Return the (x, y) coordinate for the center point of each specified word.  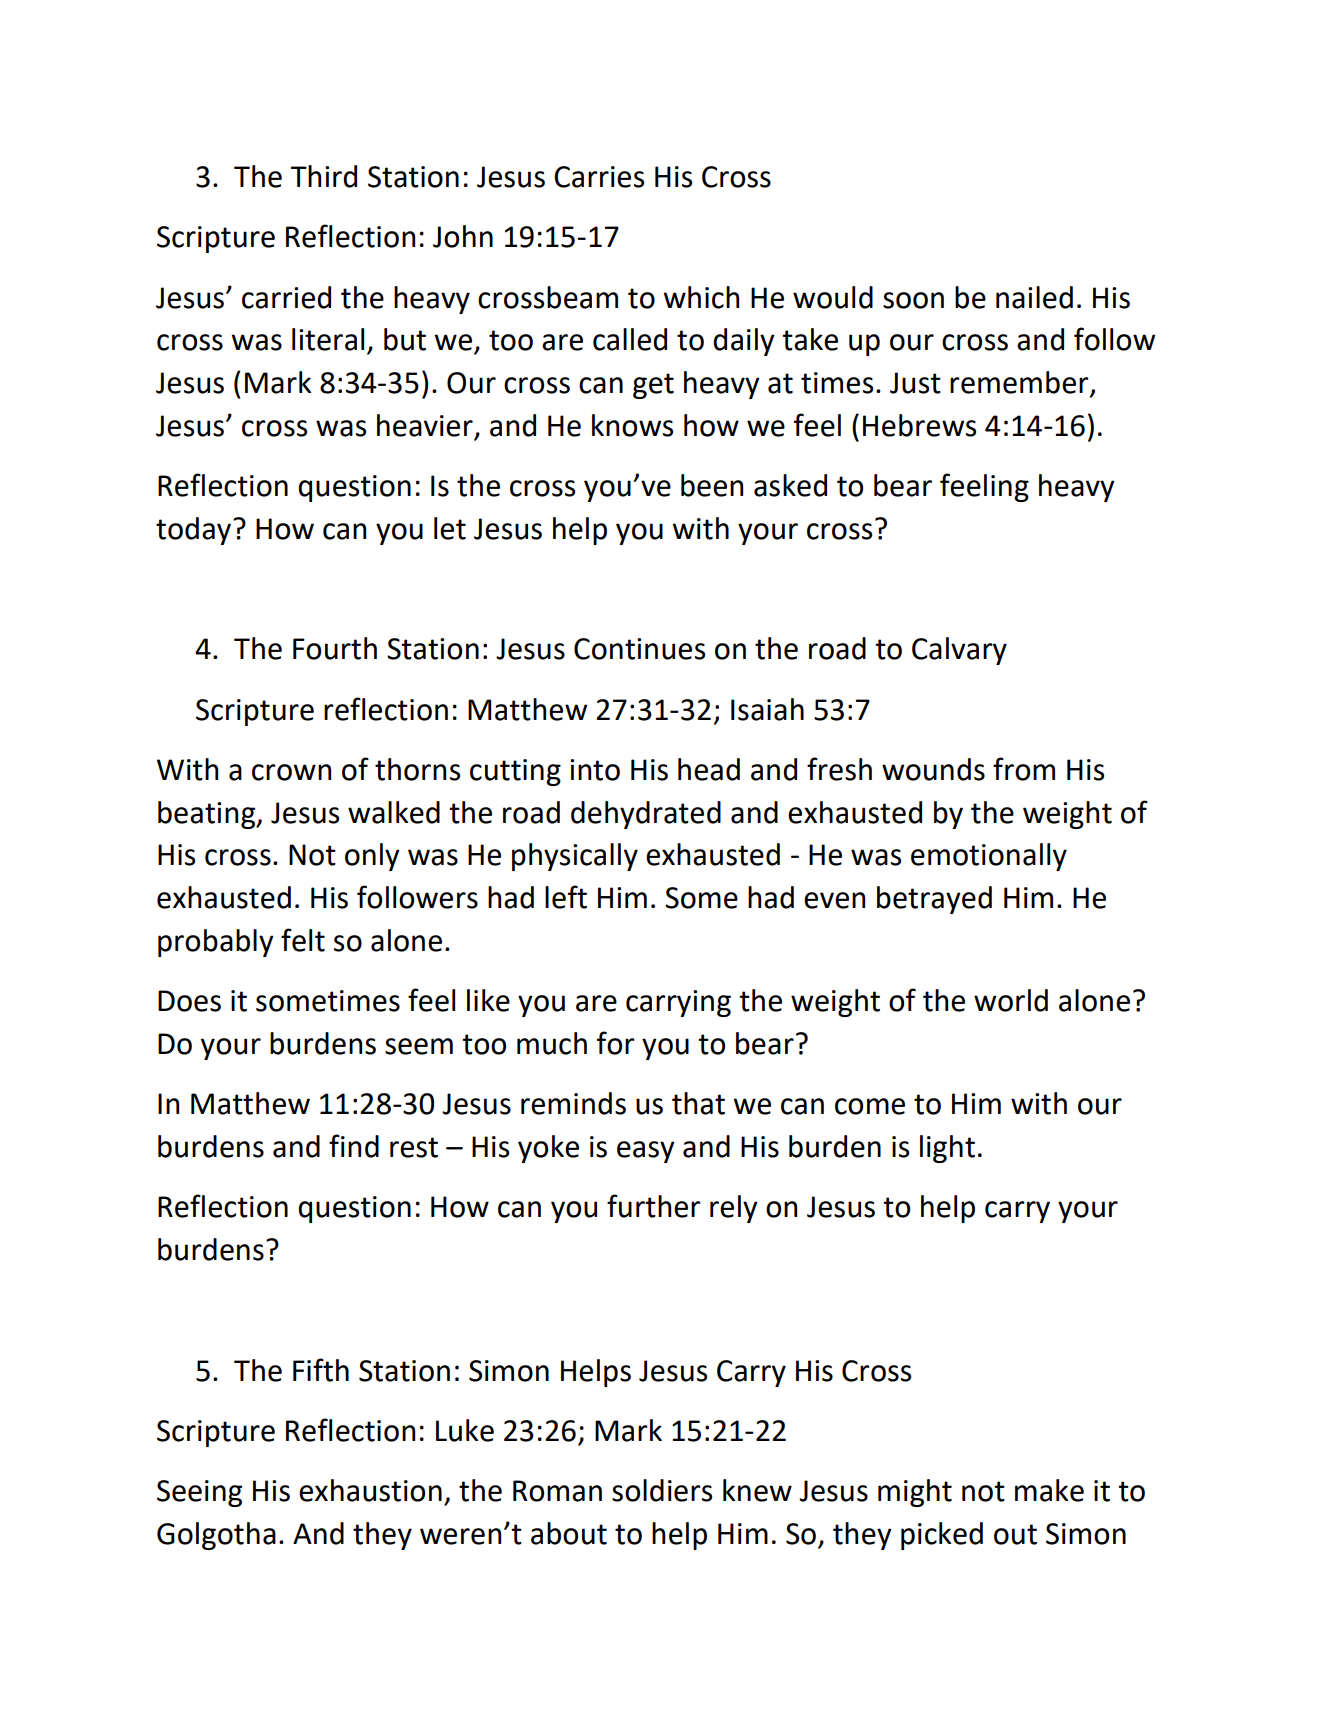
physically (575, 857)
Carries (599, 177)
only (372, 857)
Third (324, 176)
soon (913, 300)
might (915, 1493)
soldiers (662, 1490)
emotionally (989, 857)
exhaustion (370, 1490)
